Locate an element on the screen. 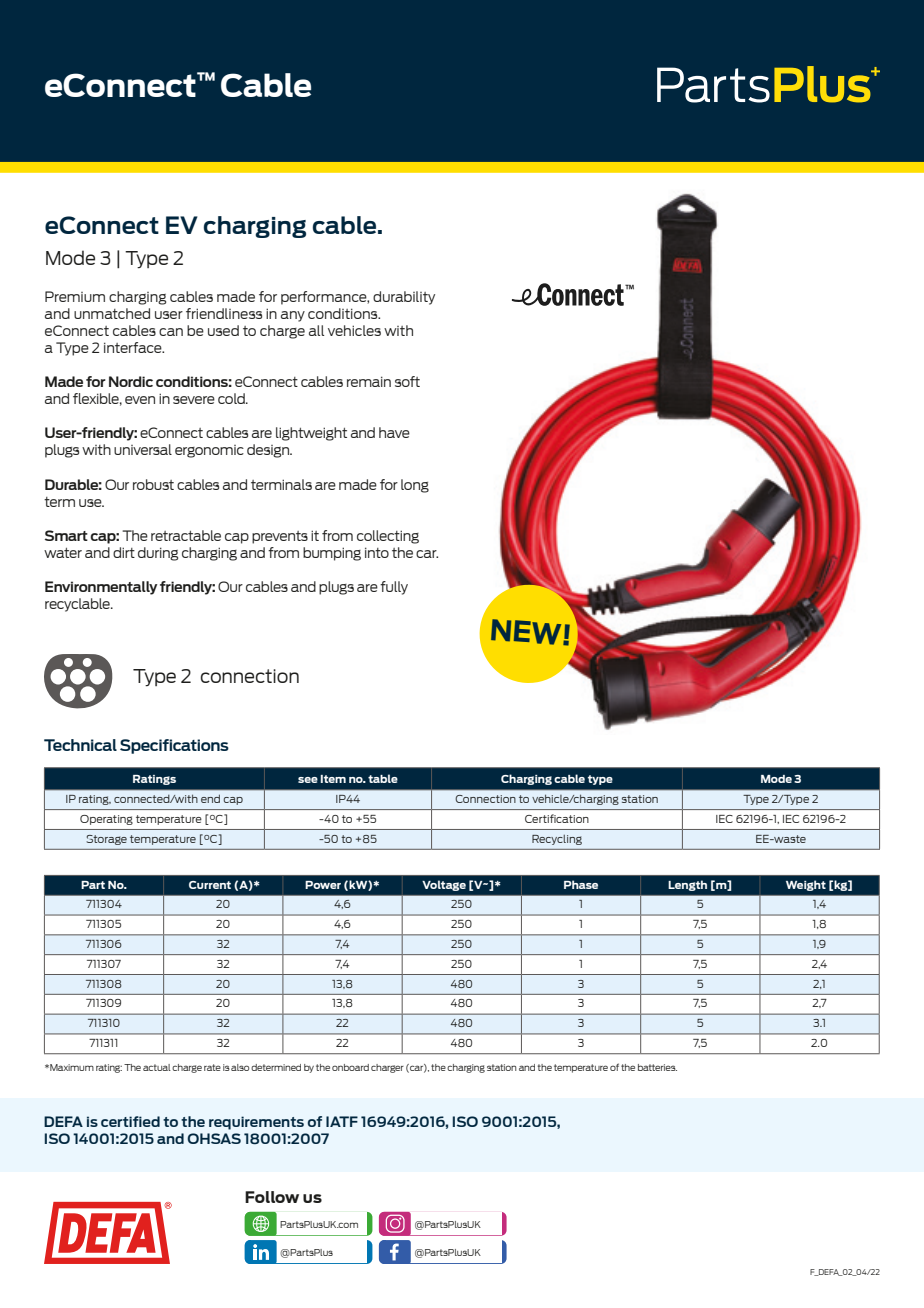  Certification is located at coordinates (557, 818).
